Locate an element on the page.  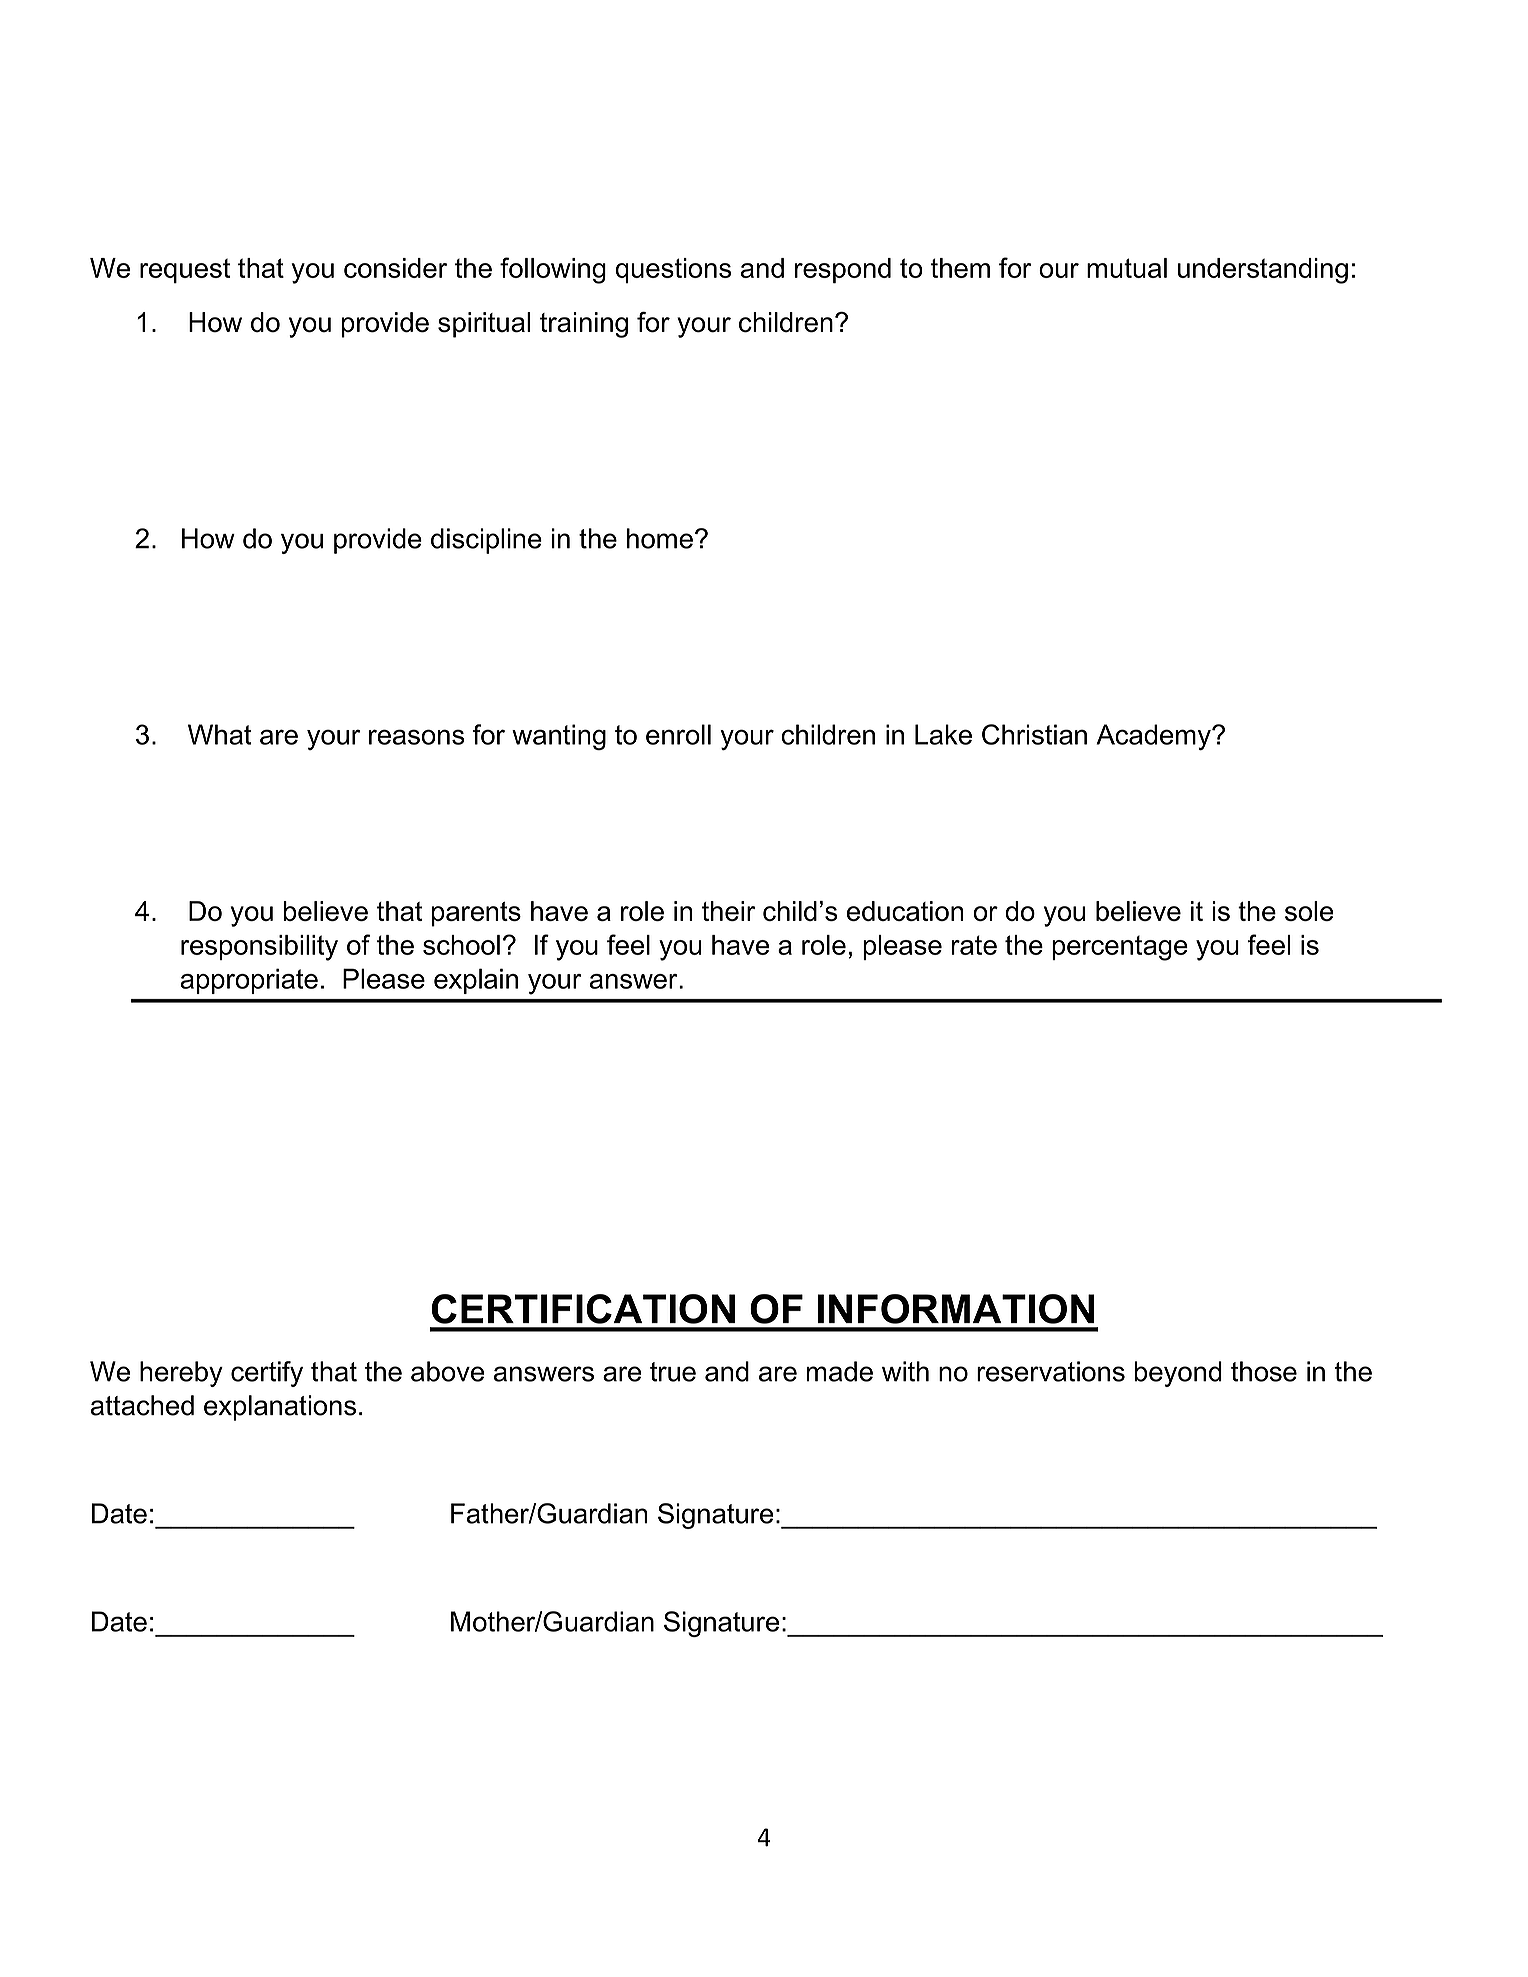
certify is located at coordinates (267, 1374).
